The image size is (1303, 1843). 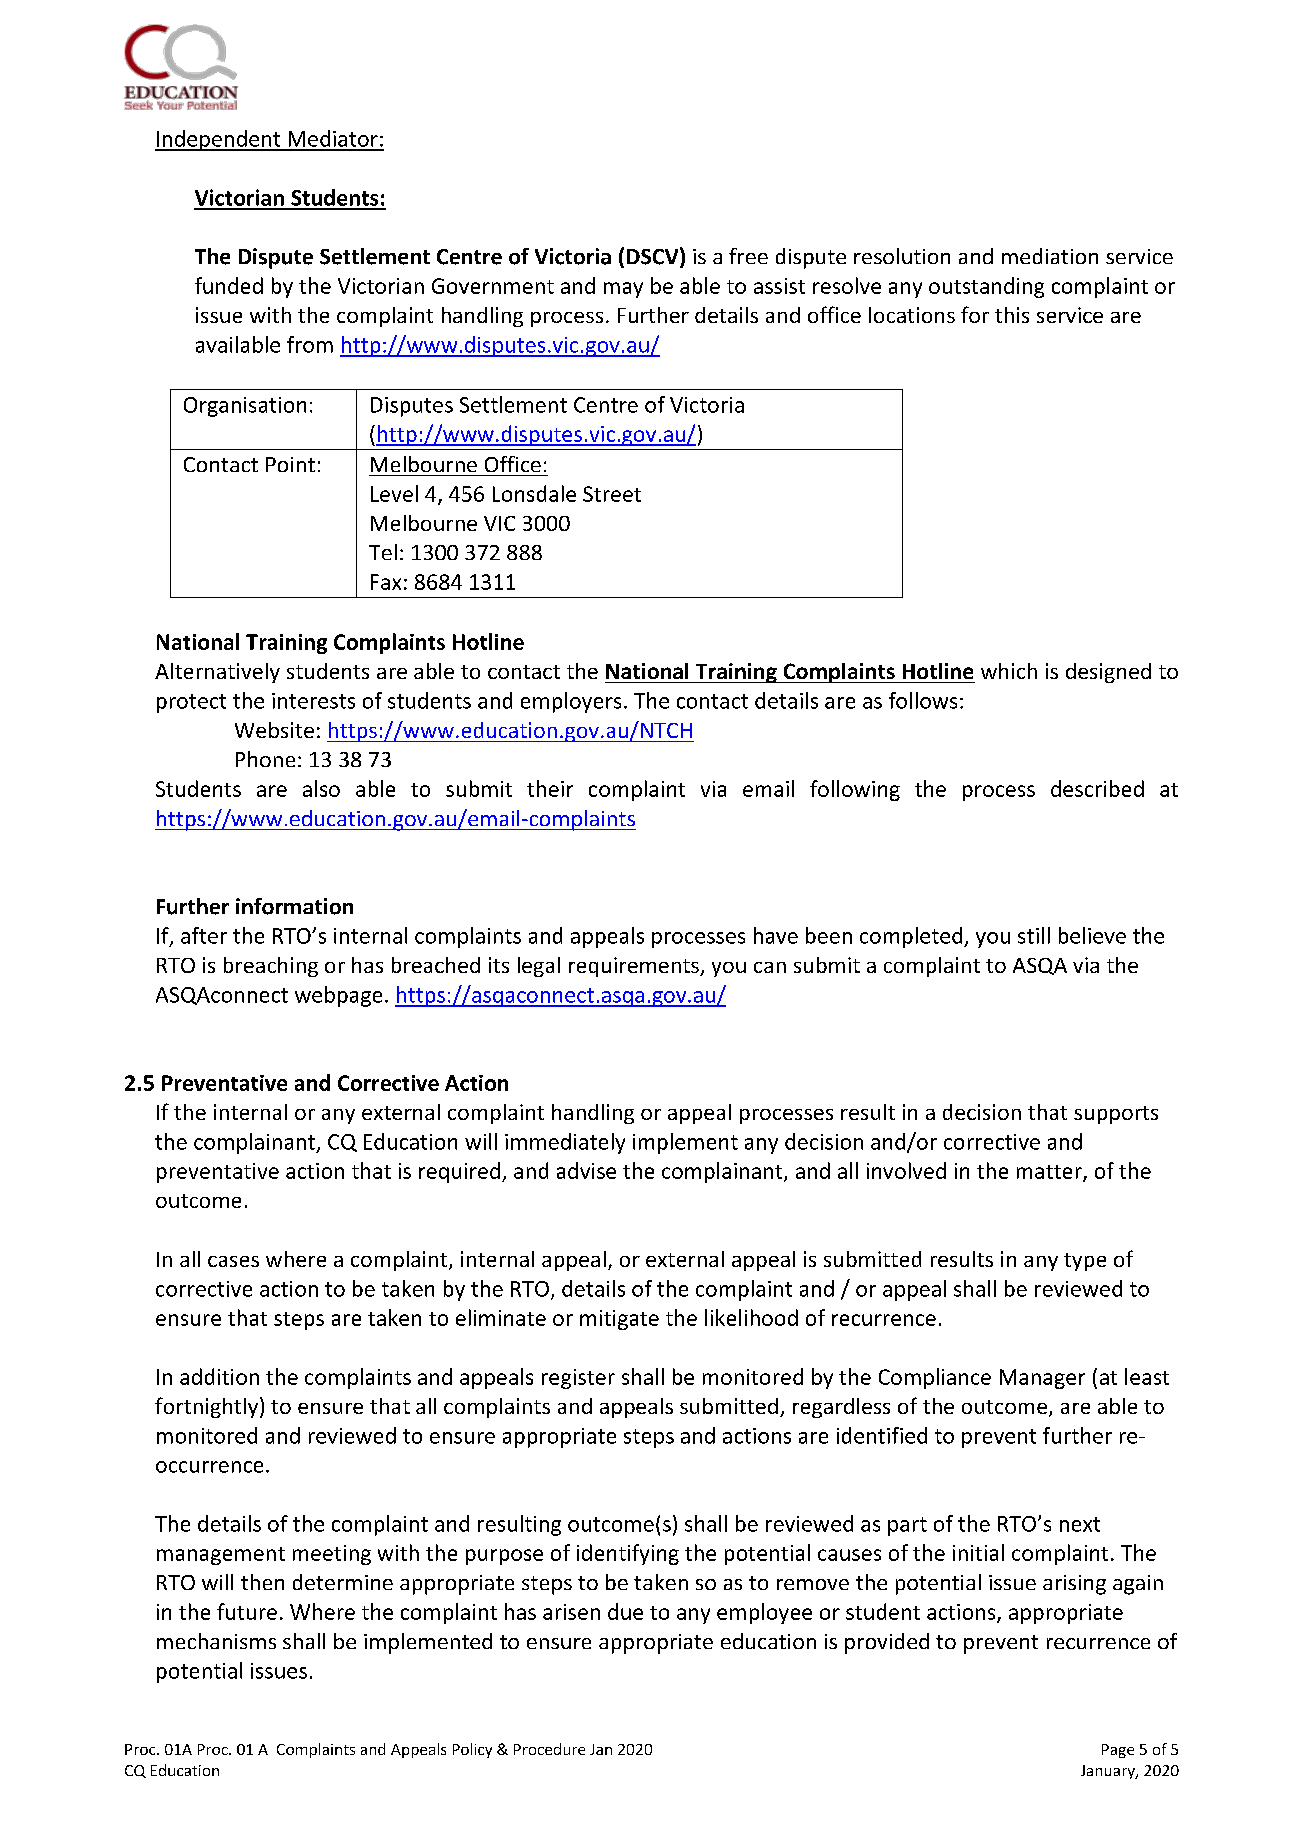 I want to click on which, so click(x=1009, y=671).
